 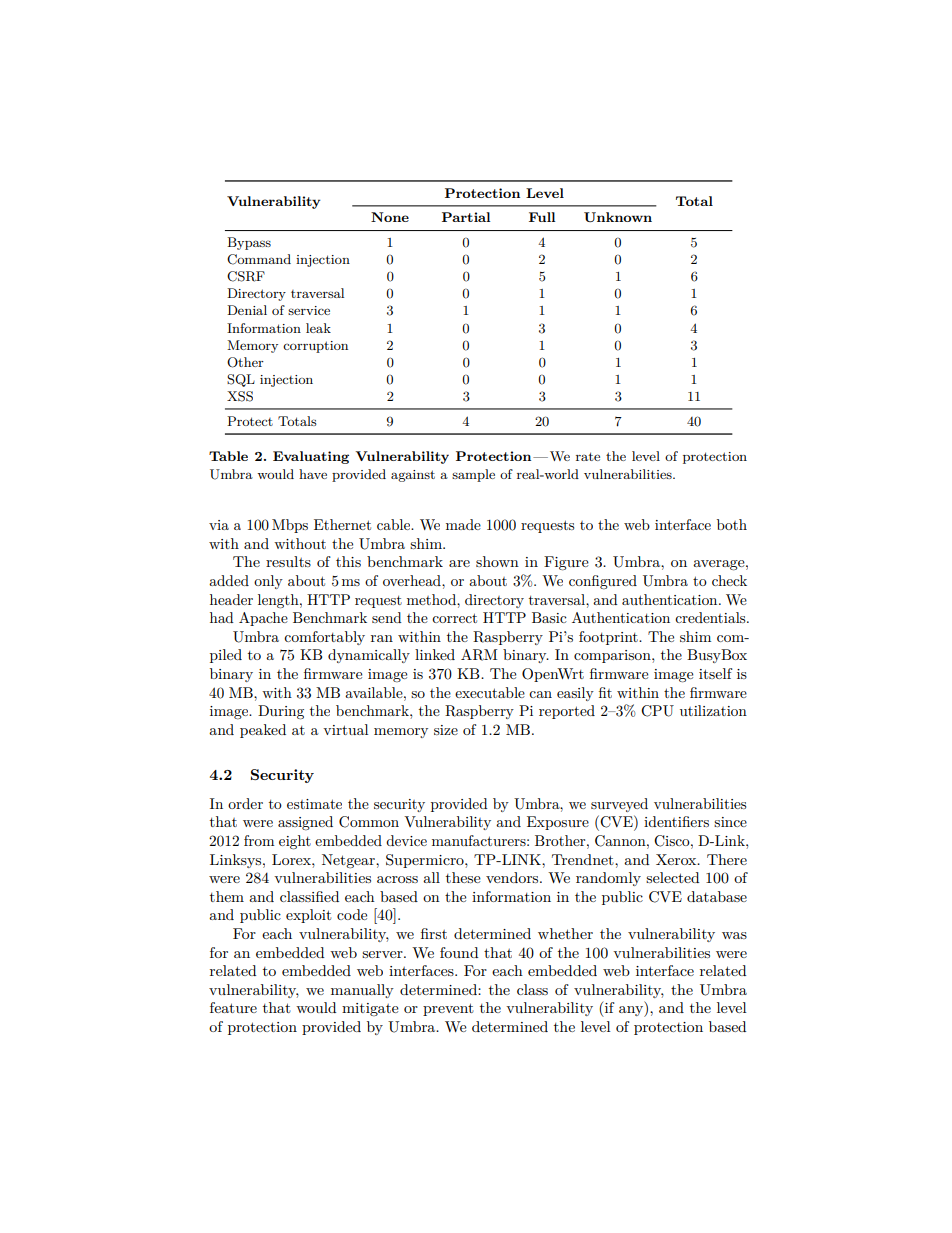 I want to click on feature, so click(x=233, y=1007).
